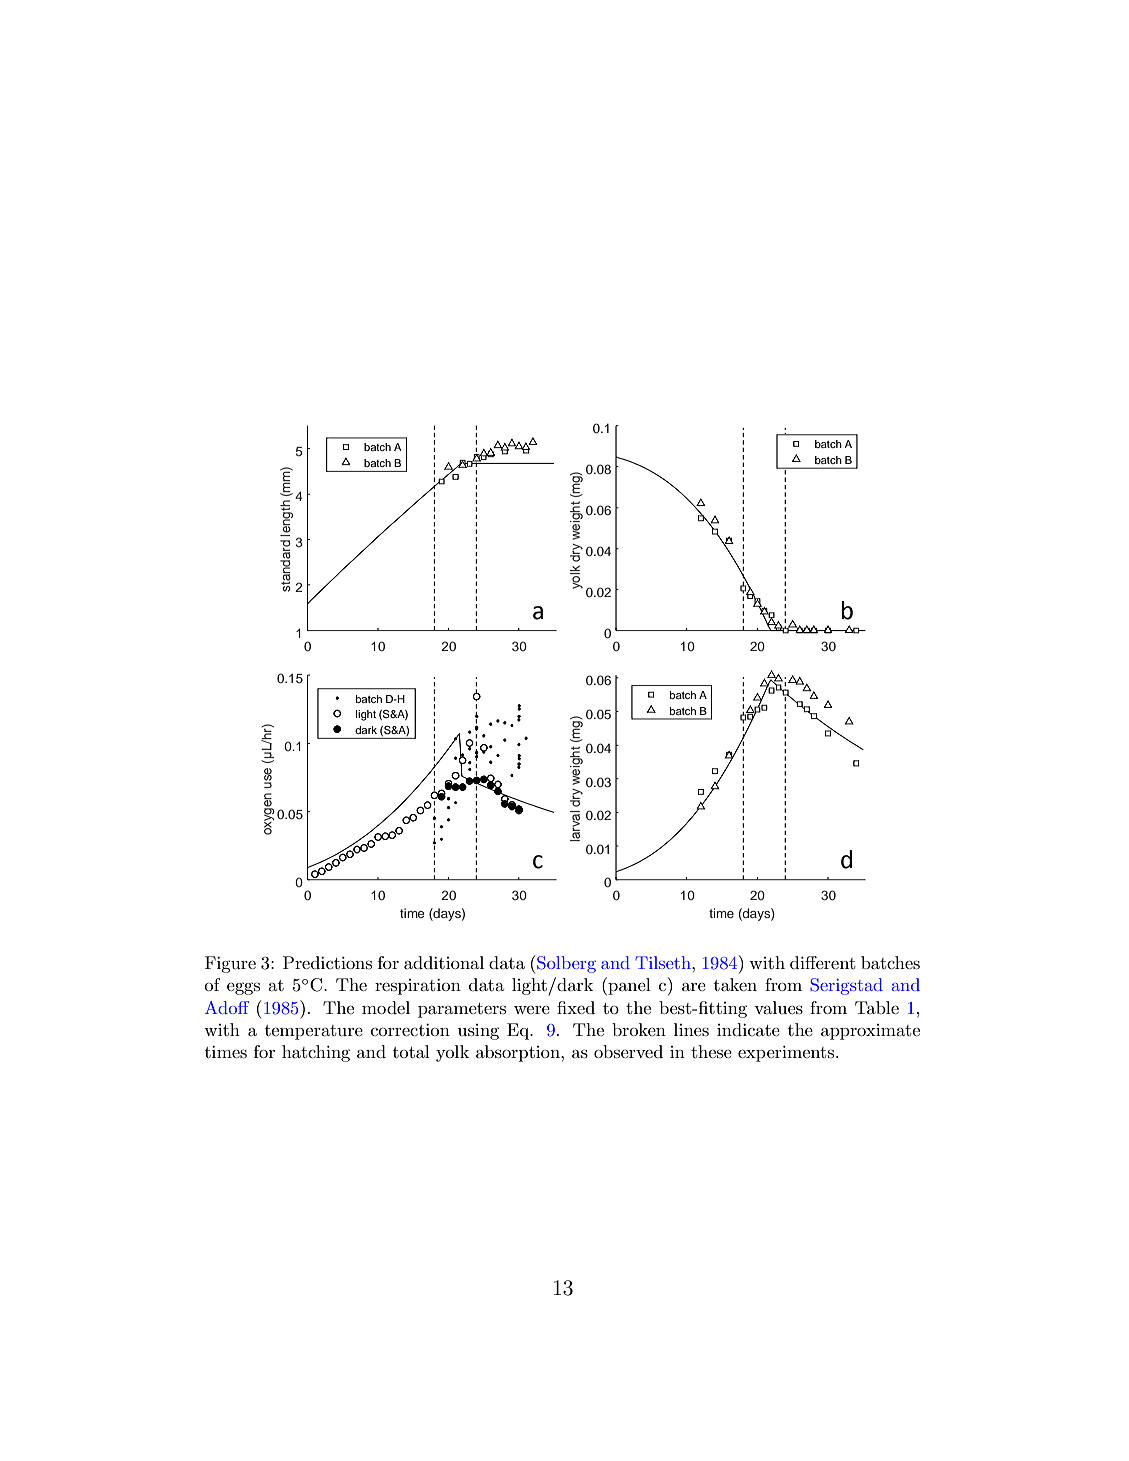  I want to click on fixed, so click(576, 1007).
